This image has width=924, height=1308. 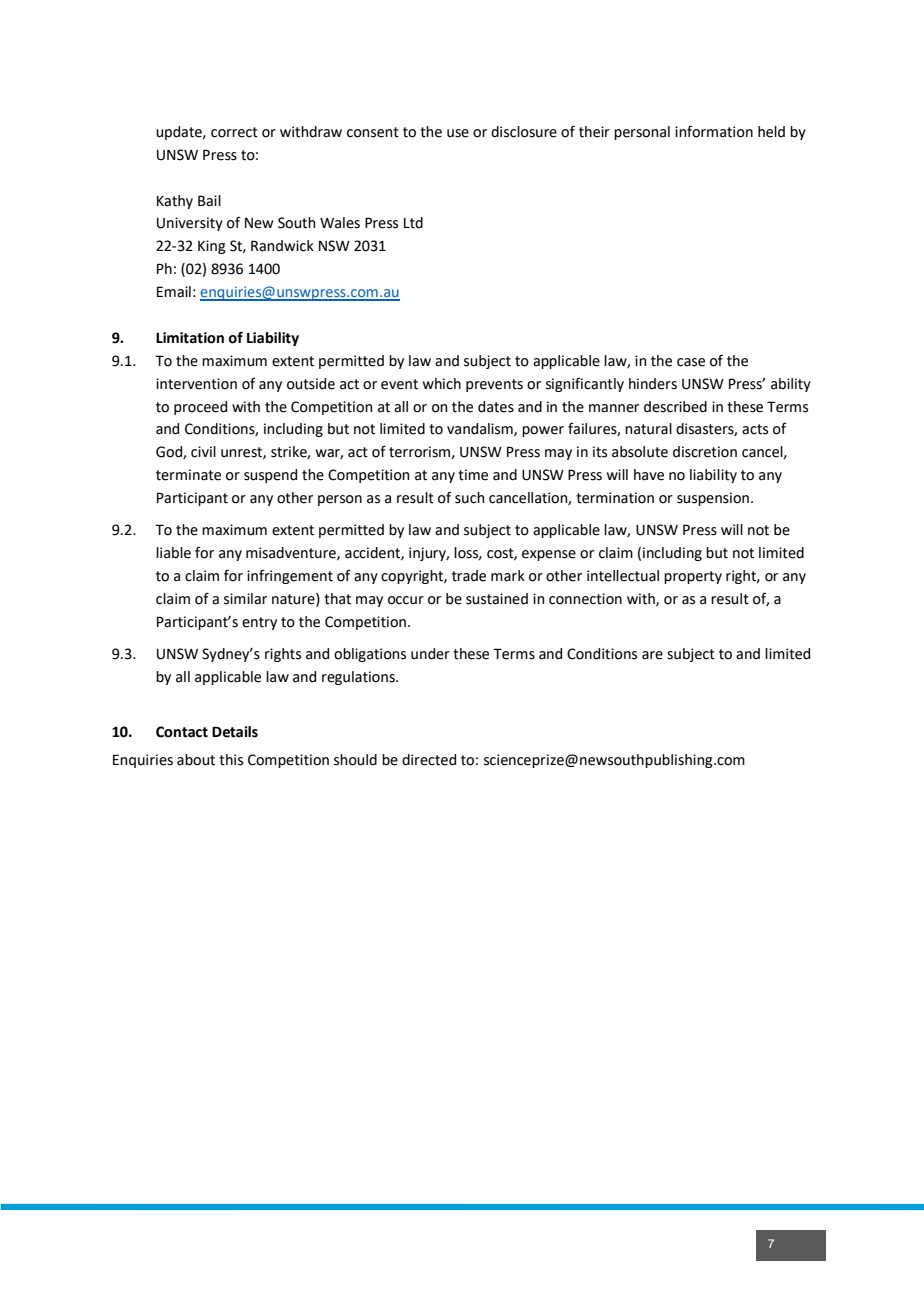 I want to click on similar, so click(x=245, y=599).
